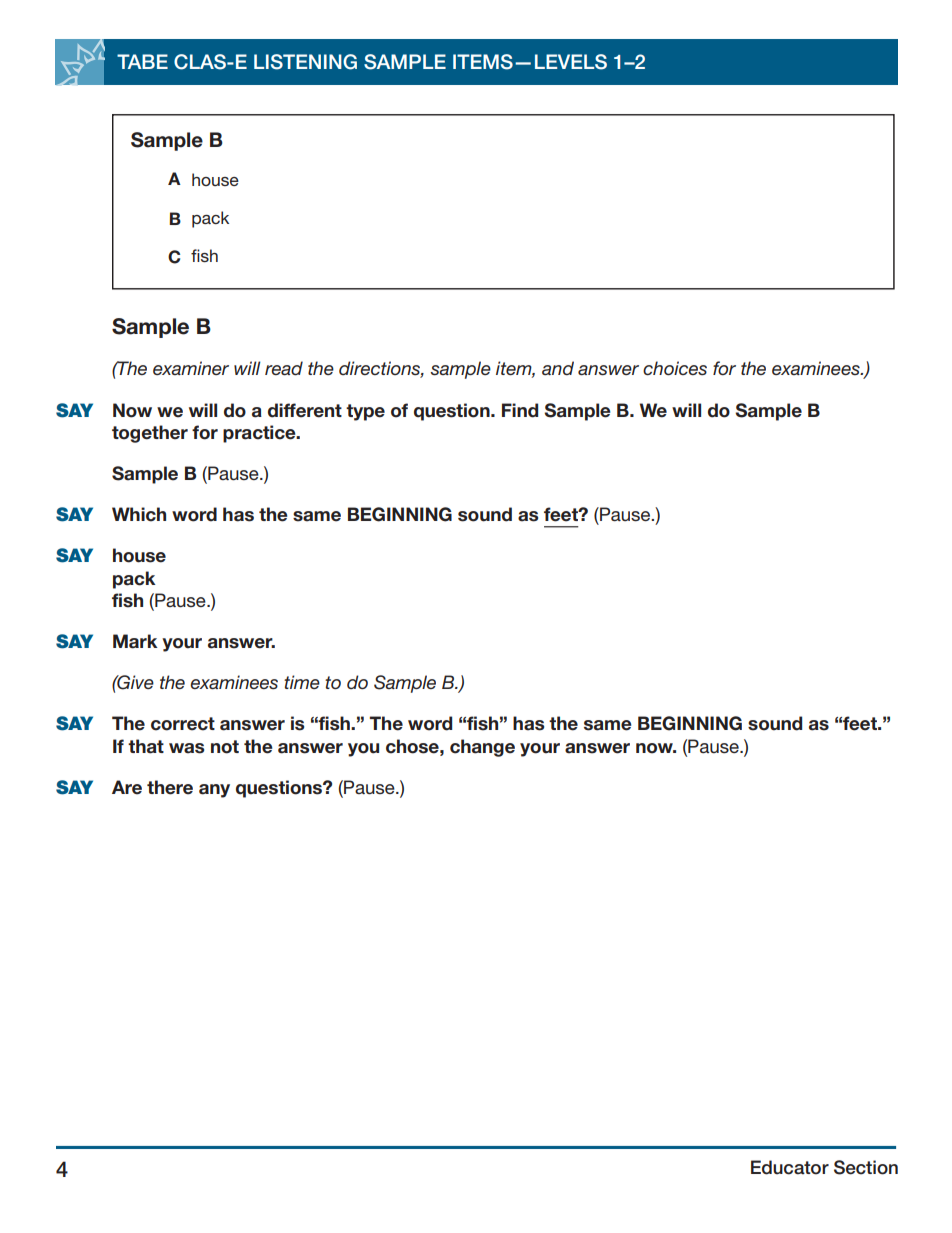 The height and width of the page is (1233, 952). What do you see at coordinates (482, 748) in the page?
I see `change` at bounding box center [482, 748].
